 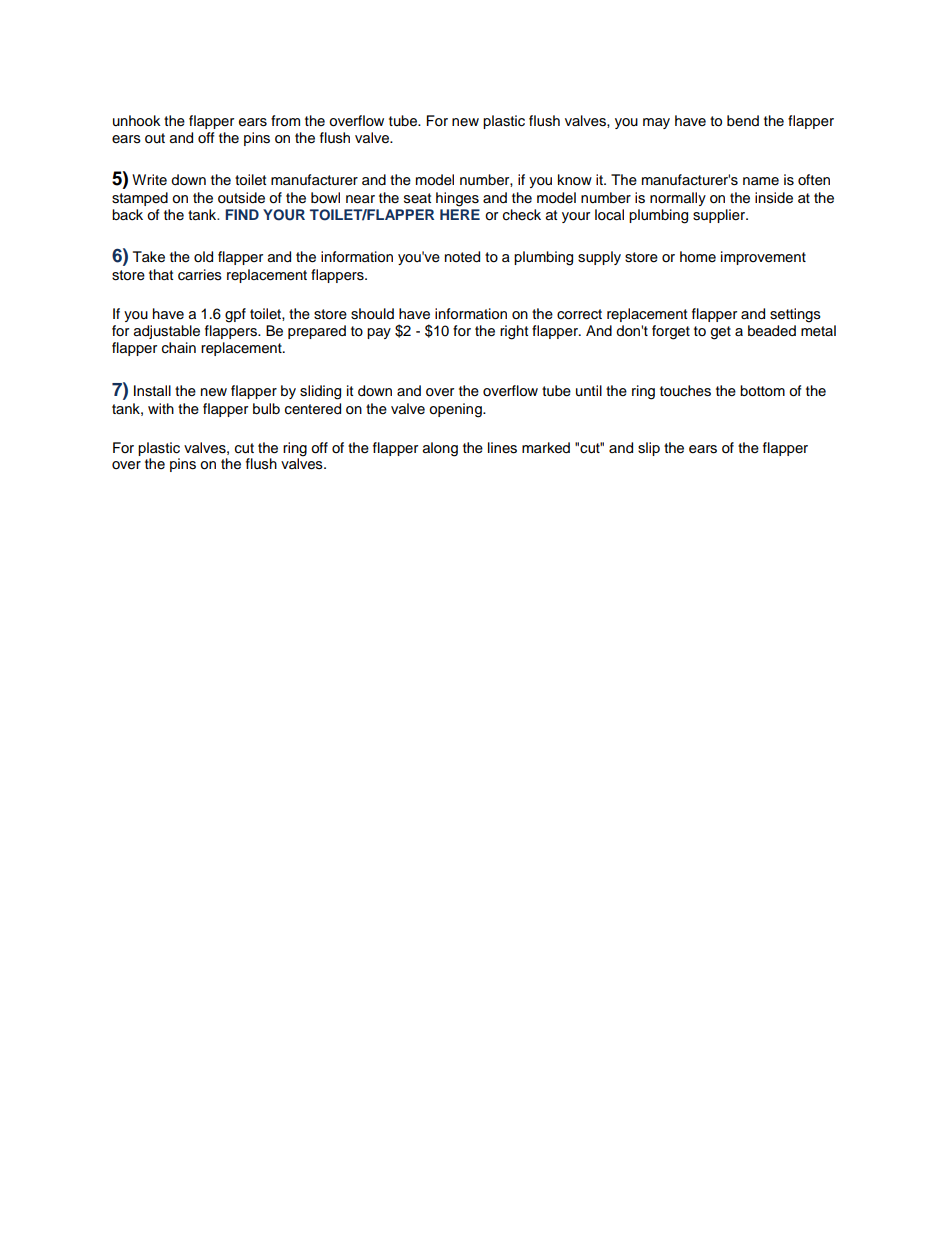 I want to click on may, so click(x=656, y=123).
